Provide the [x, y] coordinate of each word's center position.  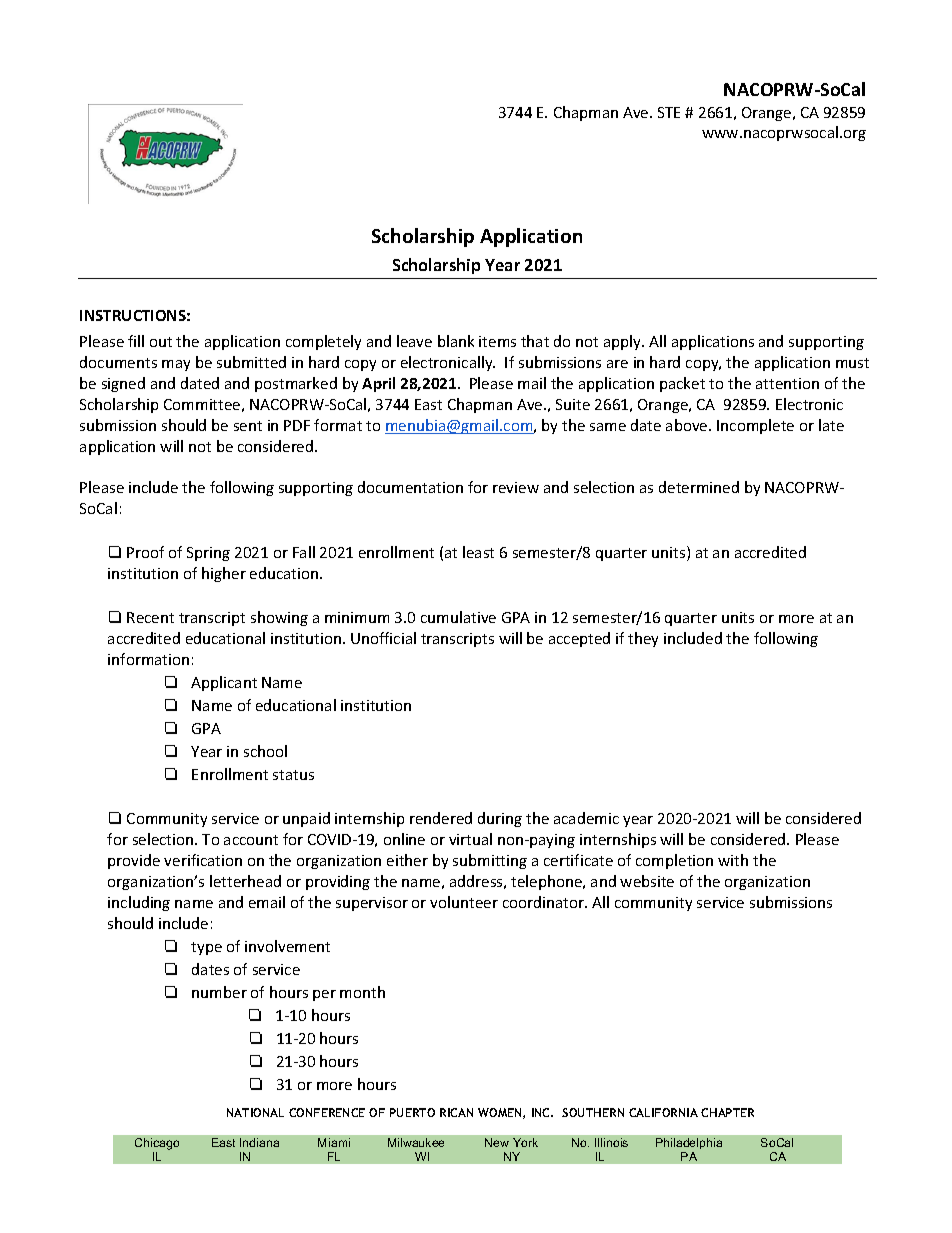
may [176, 365]
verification [203, 860]
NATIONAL [255, 1112]
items [497, 341]
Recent [150, 617]
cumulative [458, 617]
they [643, 639]
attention [787, 383]
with [733, 860]
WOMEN [501, 1113]
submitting [490, 861]
